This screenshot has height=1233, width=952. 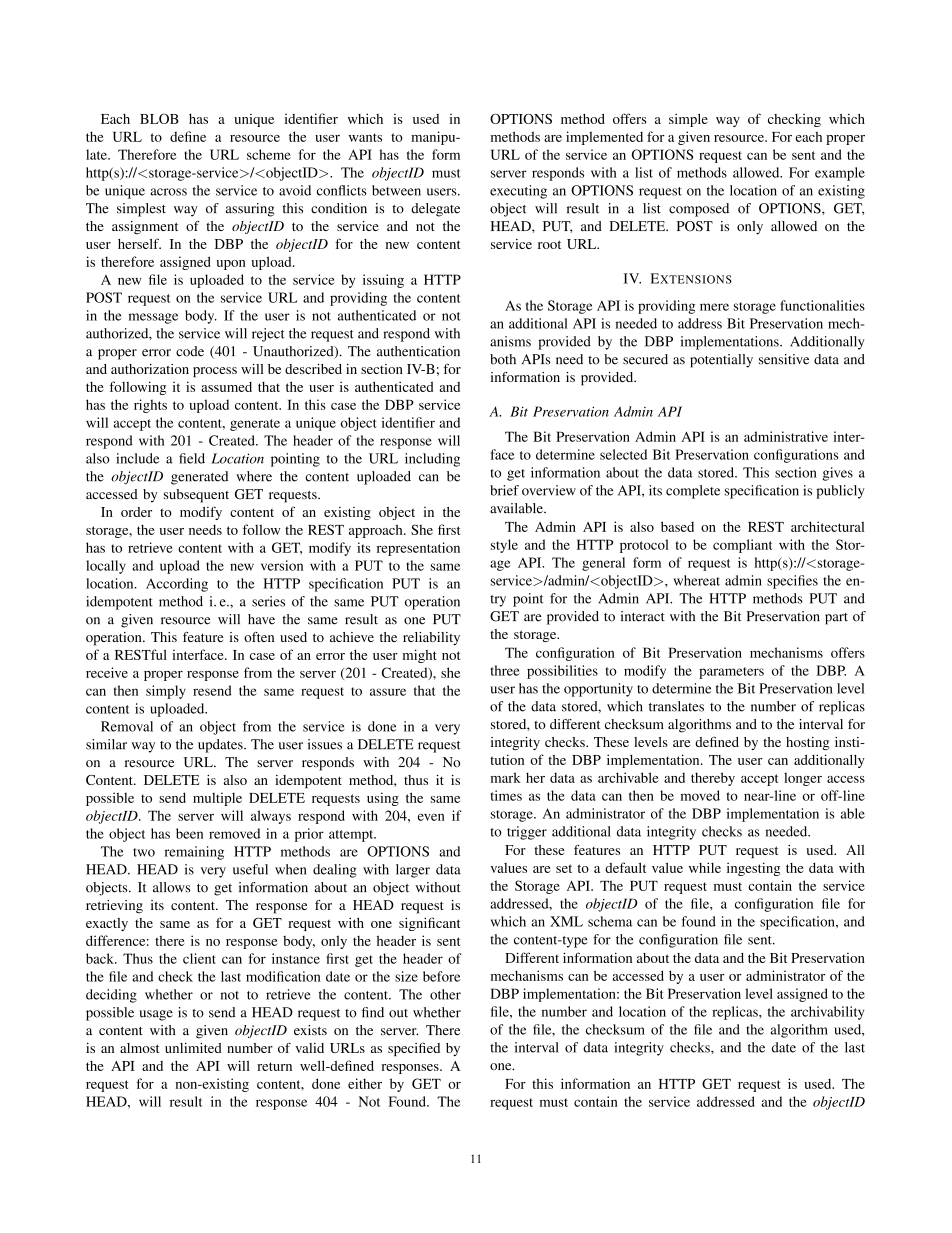 I want to click on schema, so click(x=610, y=921).
